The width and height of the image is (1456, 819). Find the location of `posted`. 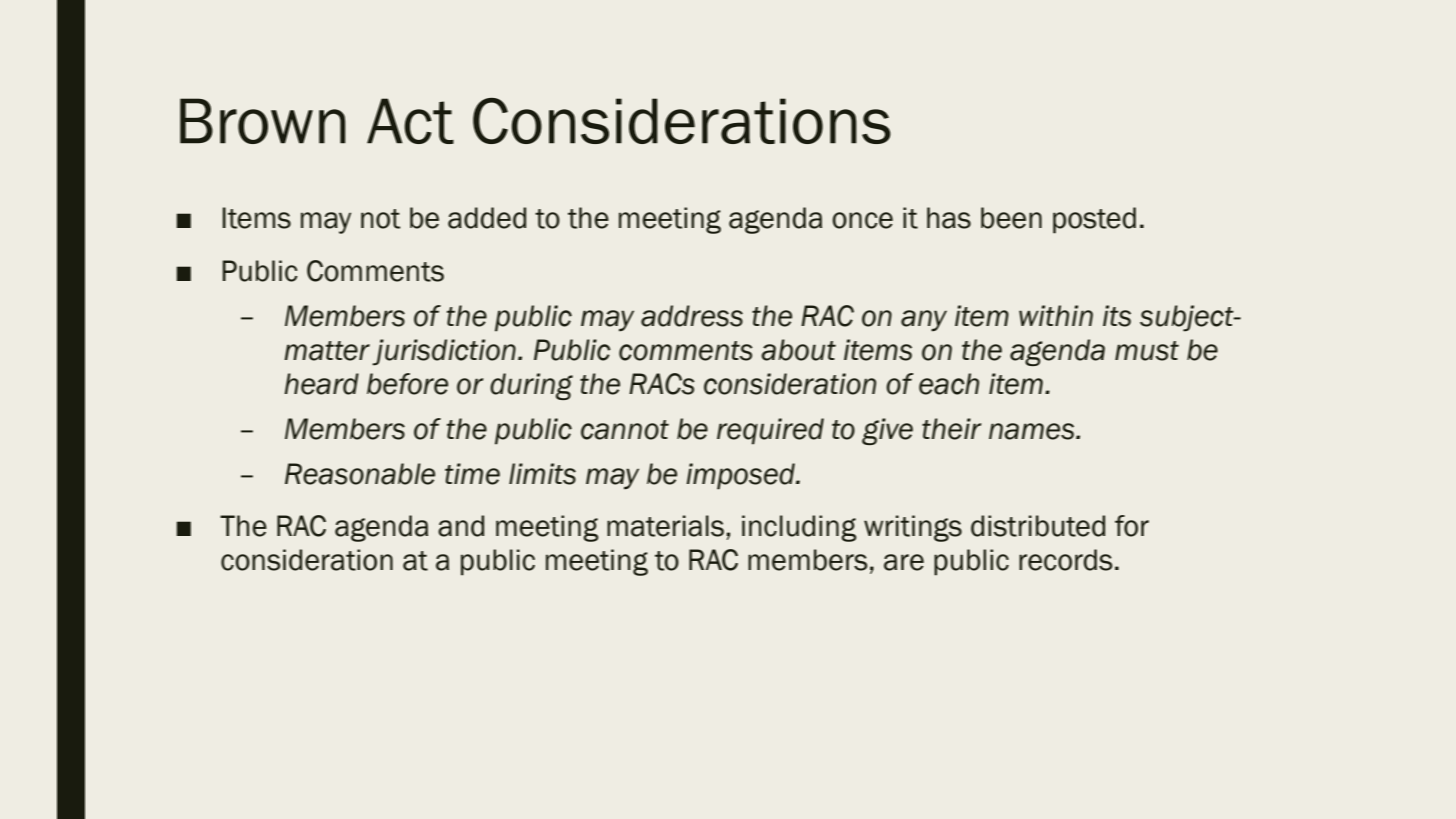

posted is located at coordinates (1094, 220).
